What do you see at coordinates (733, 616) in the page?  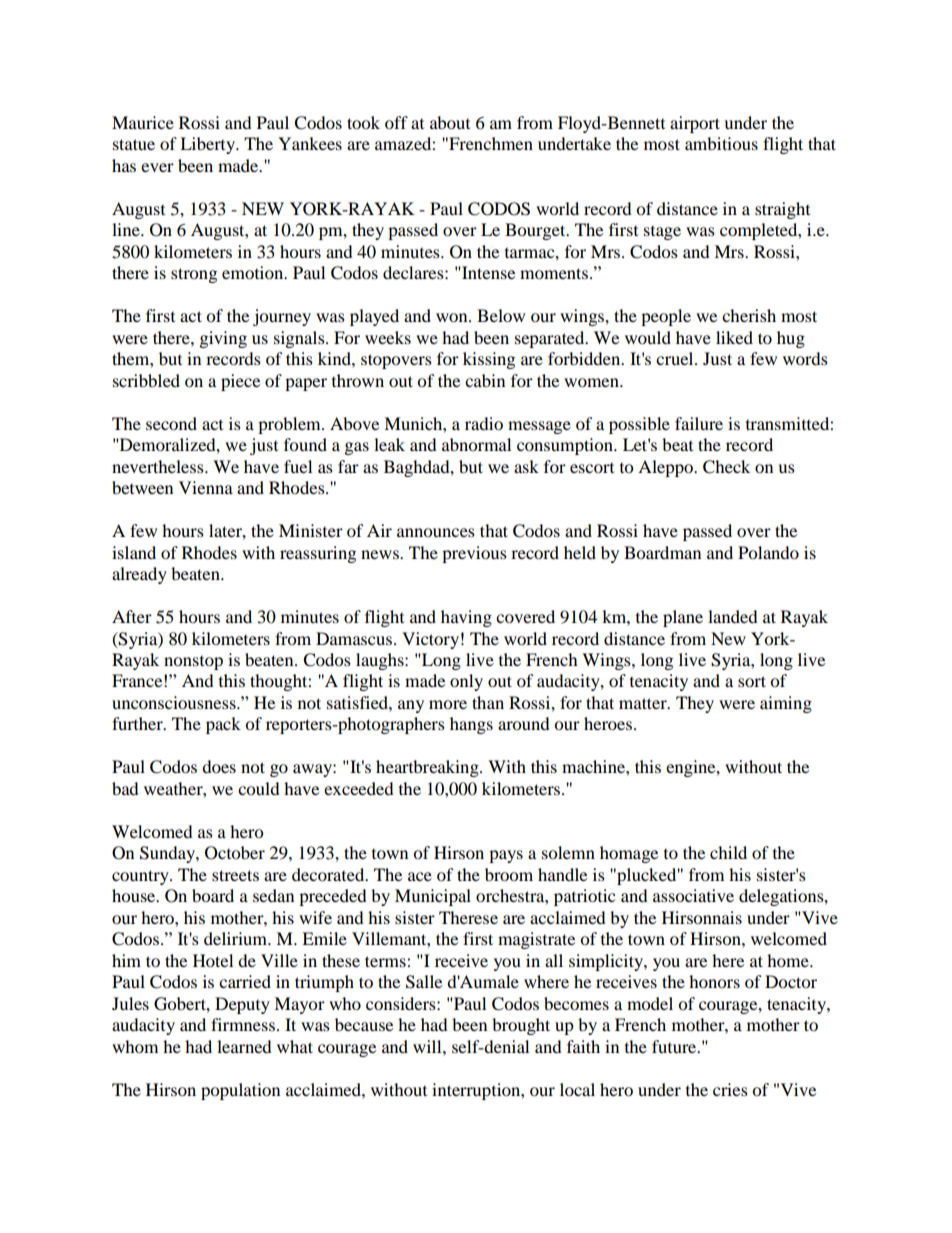 I see `landed` at bounding box center [733, 616].
